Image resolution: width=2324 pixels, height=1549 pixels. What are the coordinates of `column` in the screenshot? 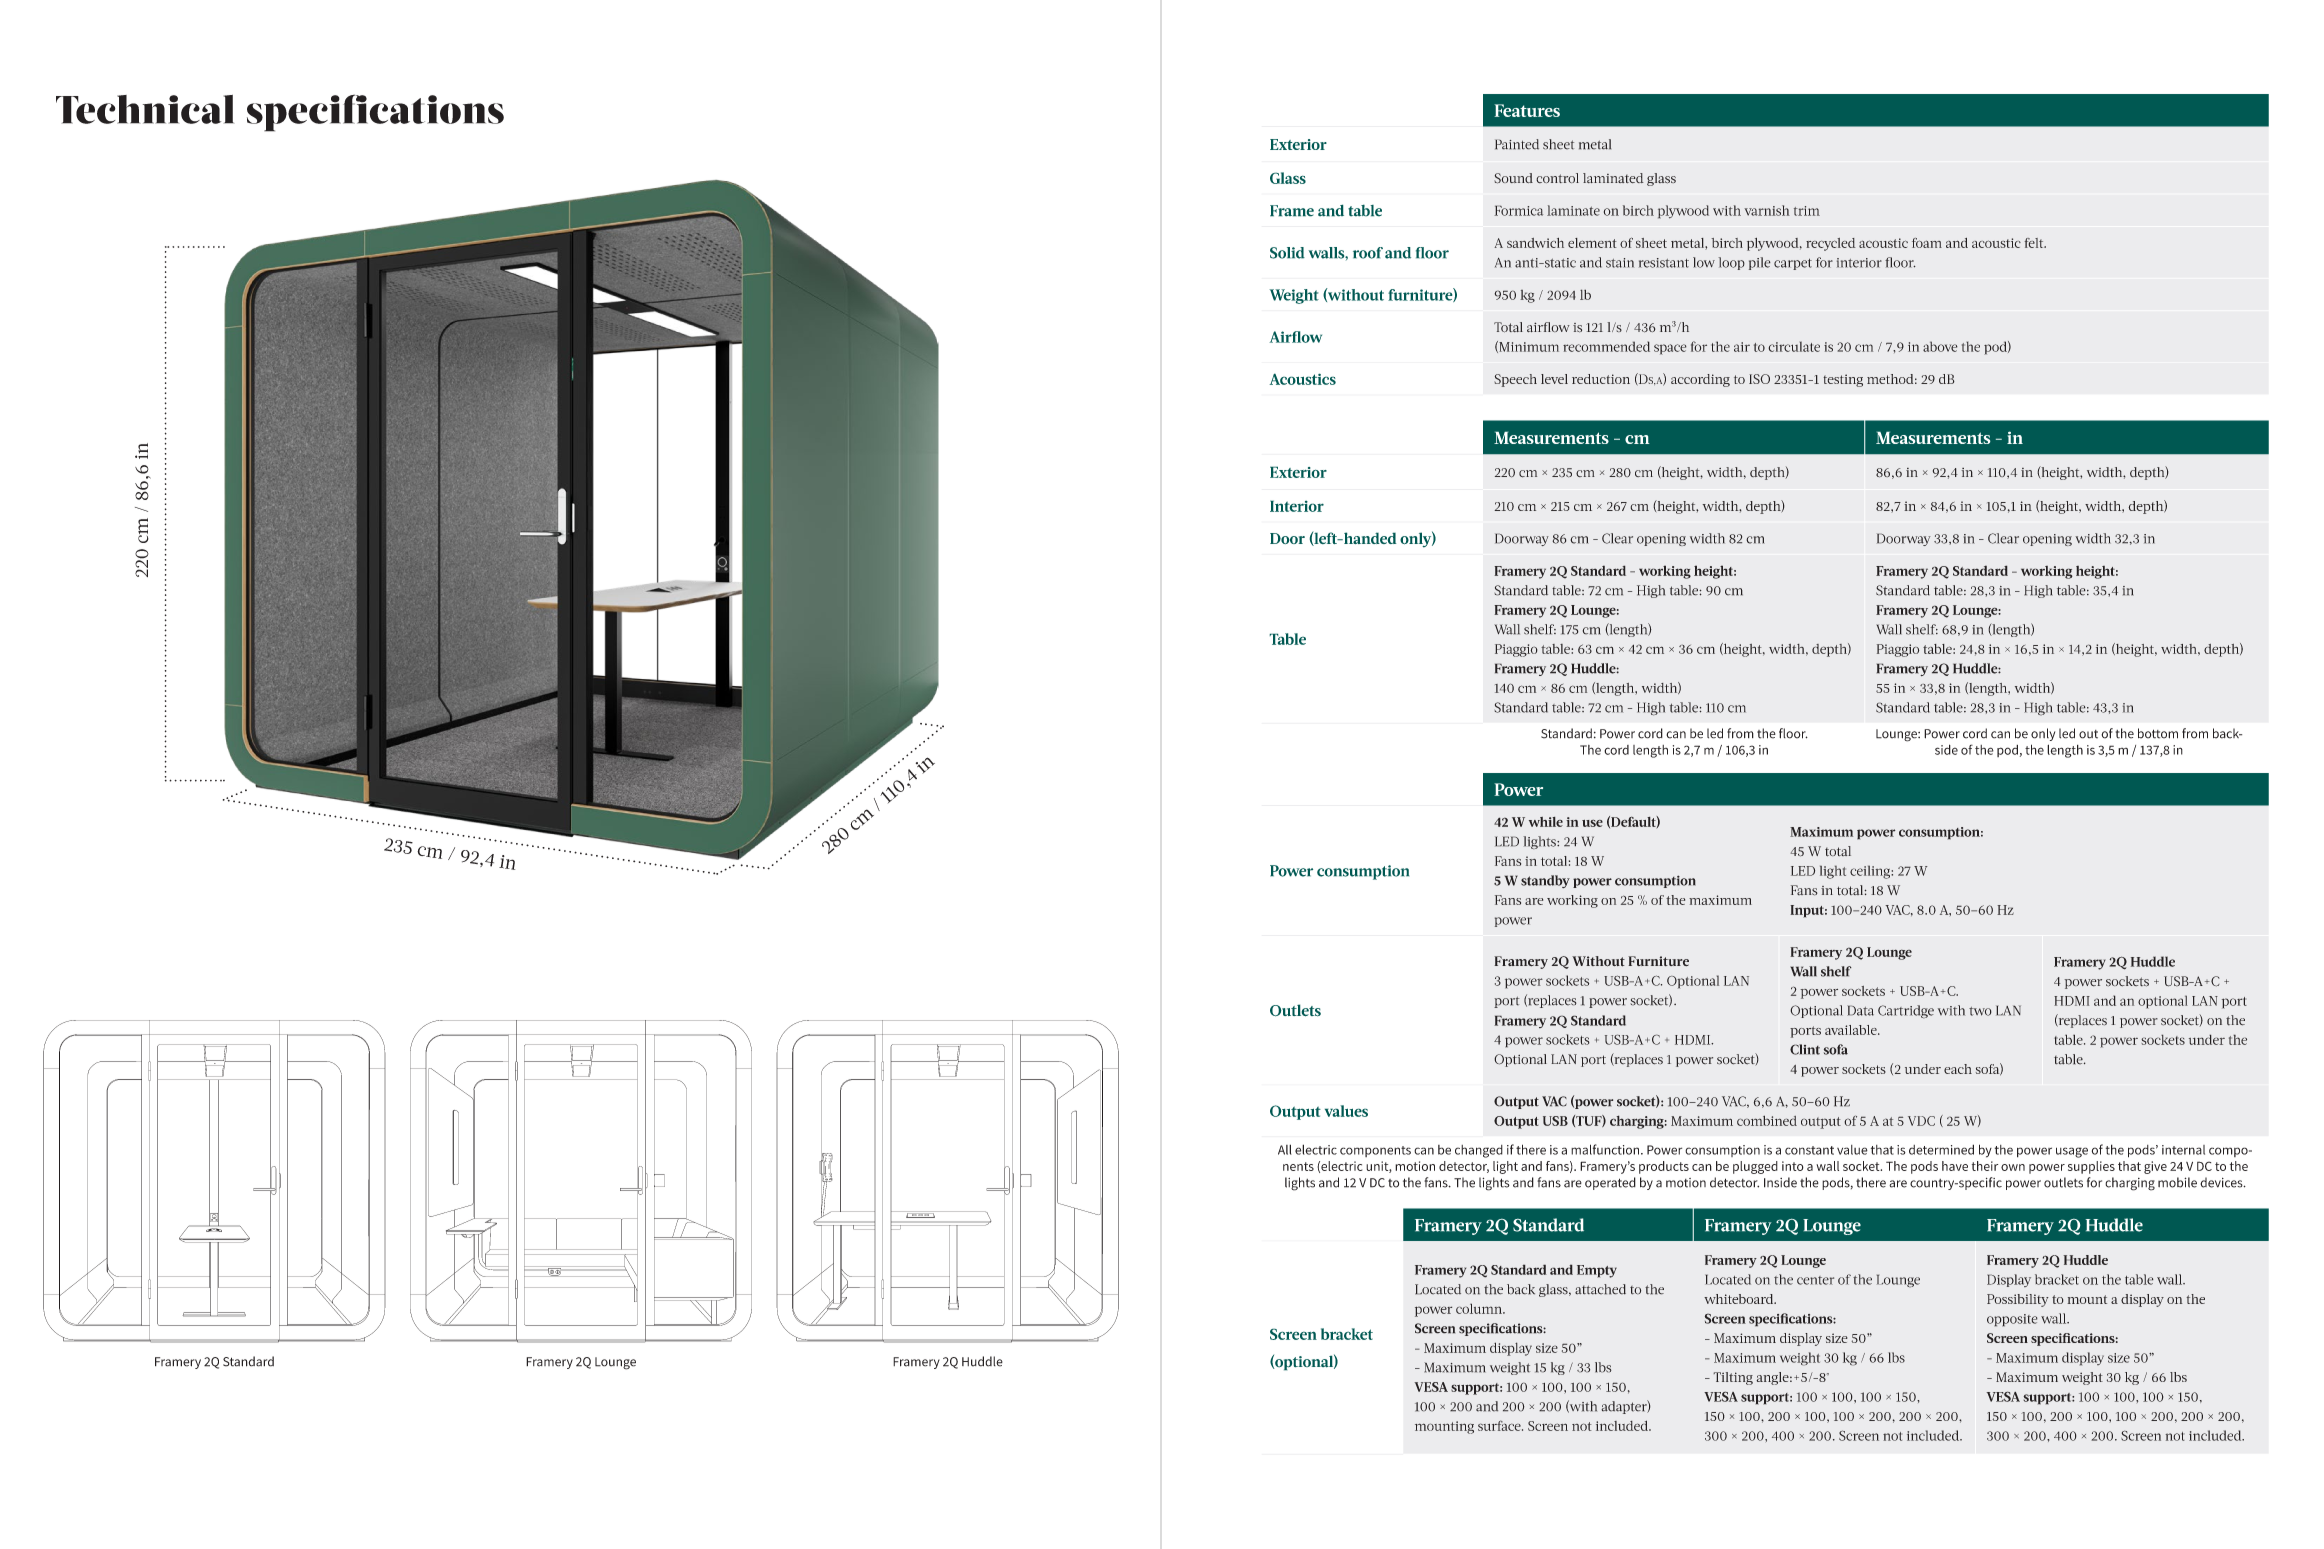 It's located at (1480, 1308).
